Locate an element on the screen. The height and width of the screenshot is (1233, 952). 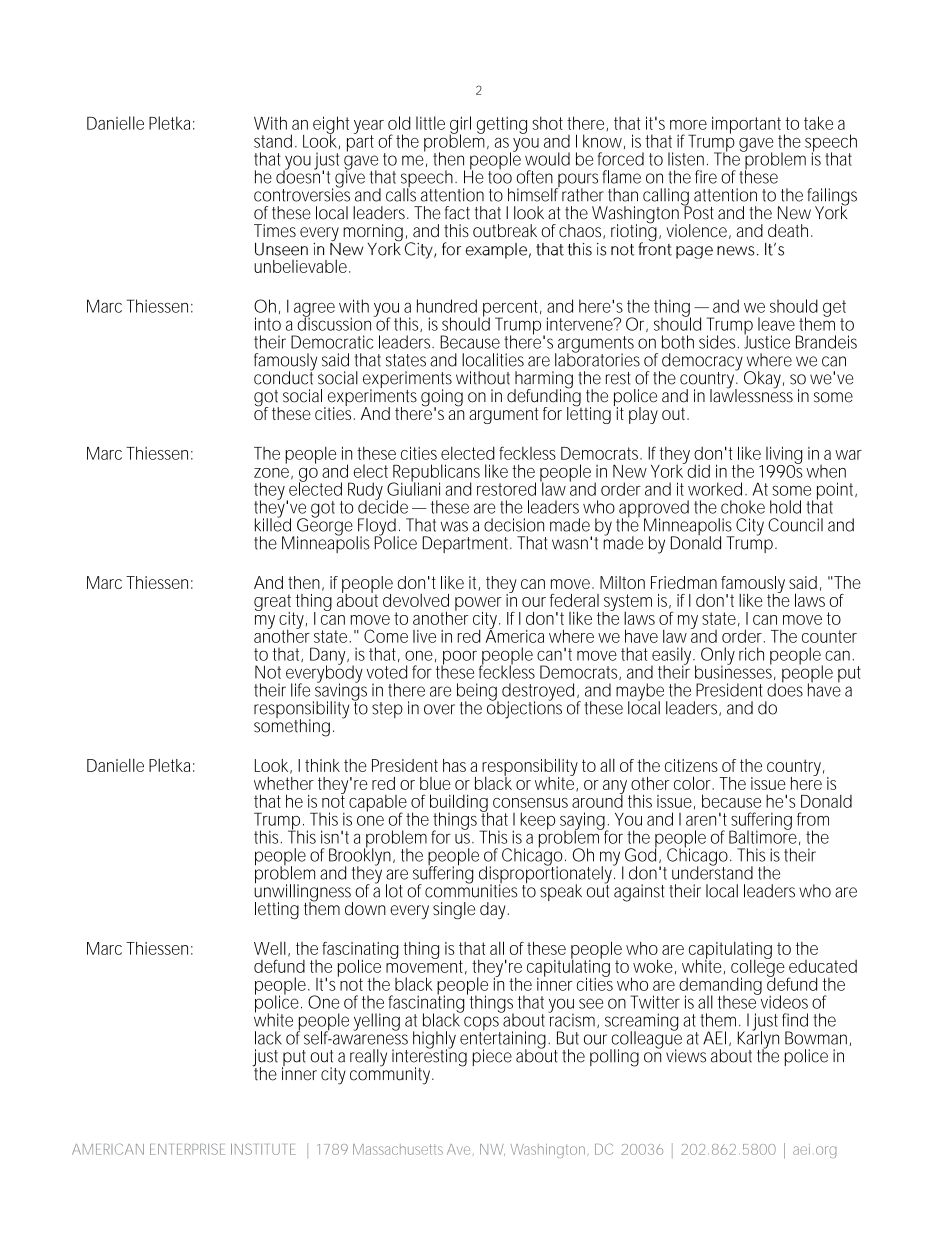
piece is located at coordinates (492, 1057).
